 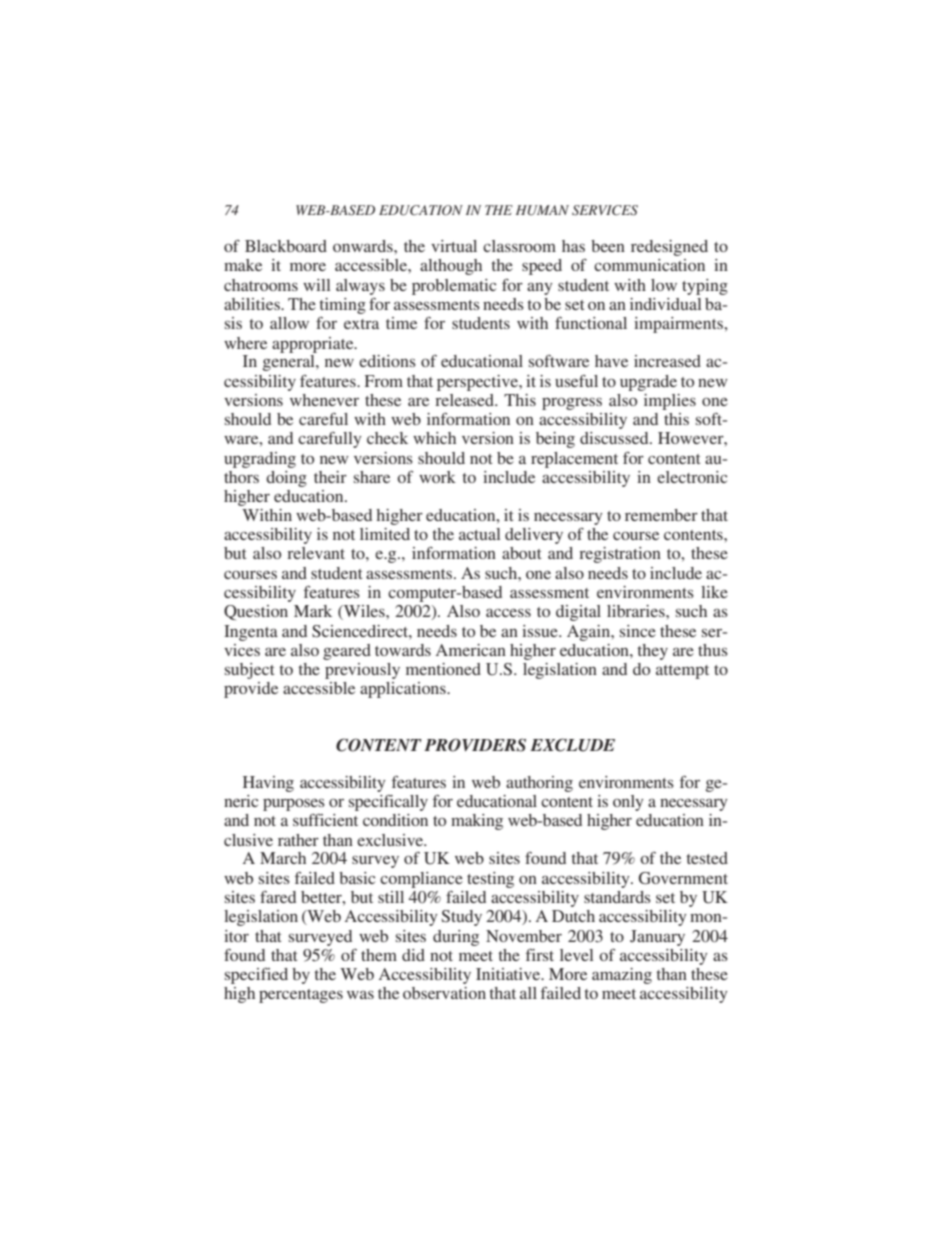 I want to click on redesigned, so click(x=669, y=248).
